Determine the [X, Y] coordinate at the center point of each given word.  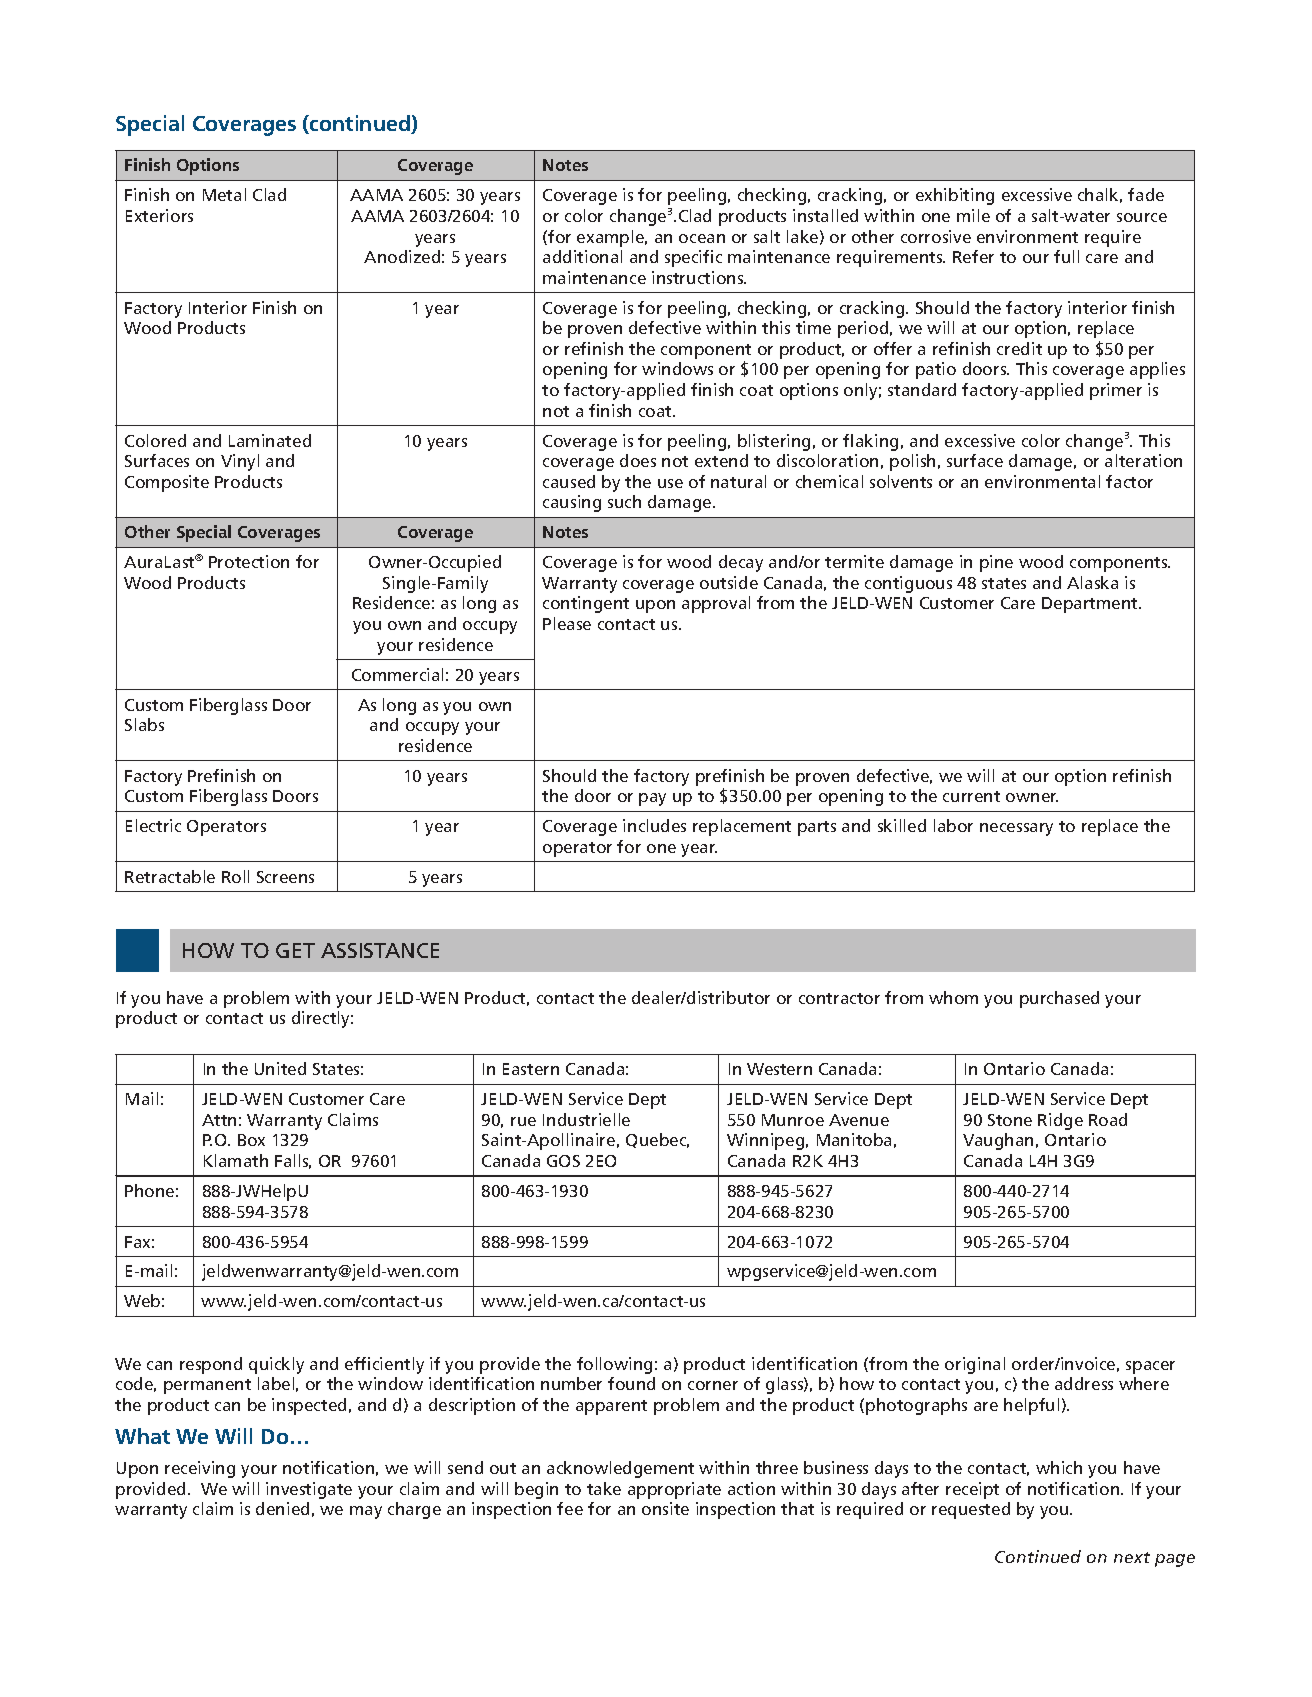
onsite [665, 1508]
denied [282, 1508]
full [1066, 256]
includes [654, 825]
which [1059, 1467]
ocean [702, 238]
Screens [285, 877]
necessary [1016, 829]
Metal [224, 194]
